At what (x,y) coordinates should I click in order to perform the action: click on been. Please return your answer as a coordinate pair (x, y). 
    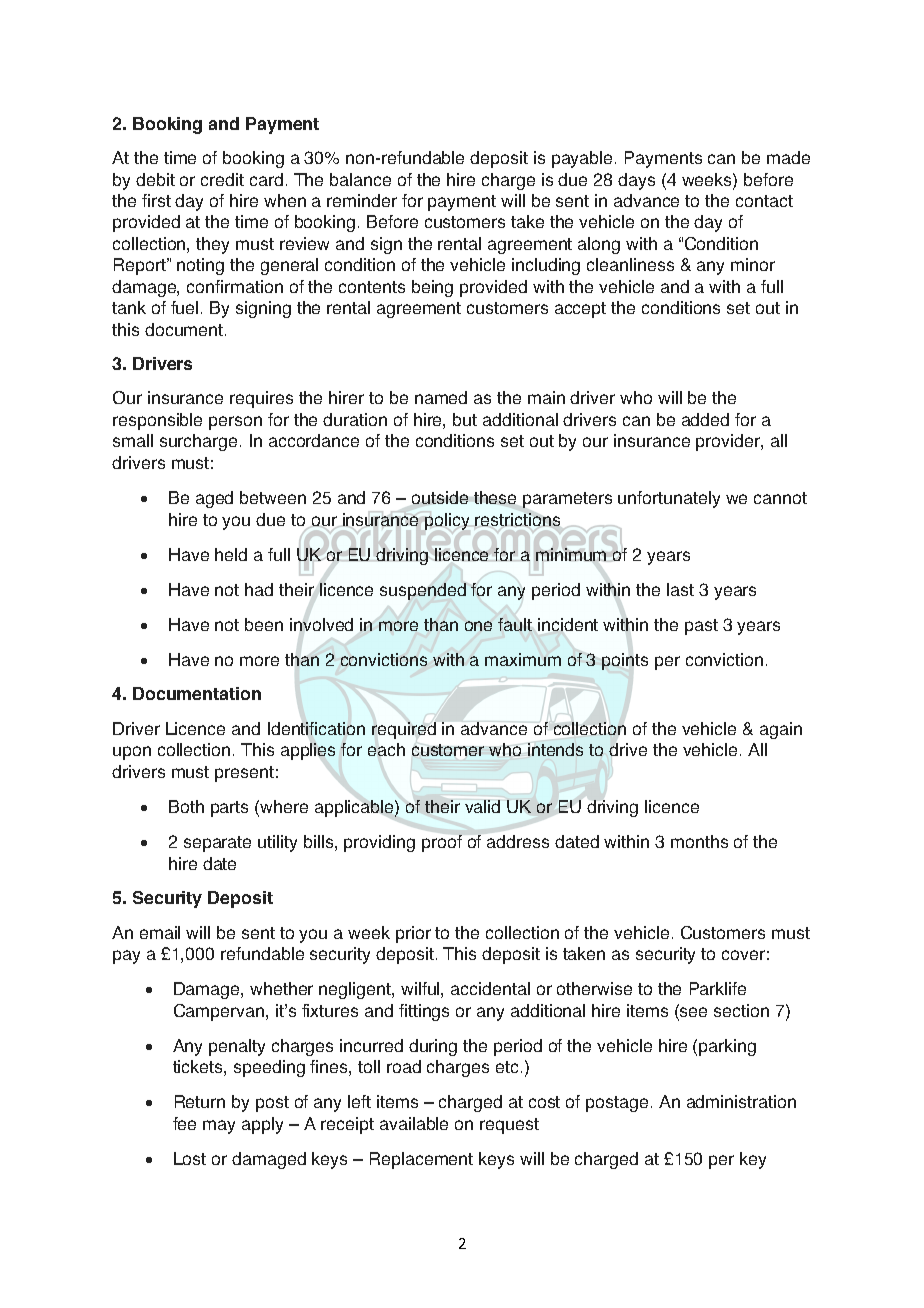
    Looking at the image, I should click on (264, 624).
